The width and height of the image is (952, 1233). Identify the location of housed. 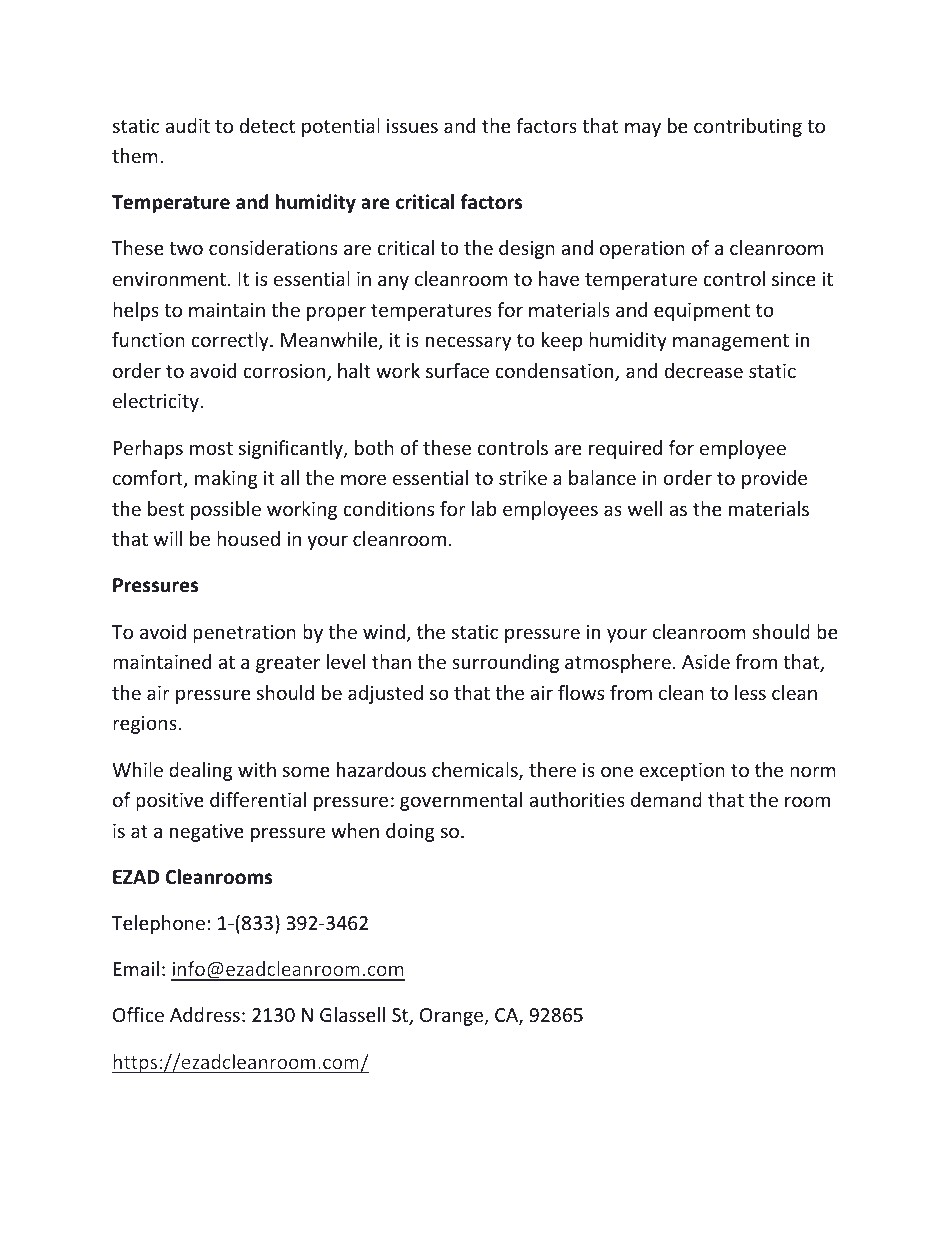
(248, 538).
